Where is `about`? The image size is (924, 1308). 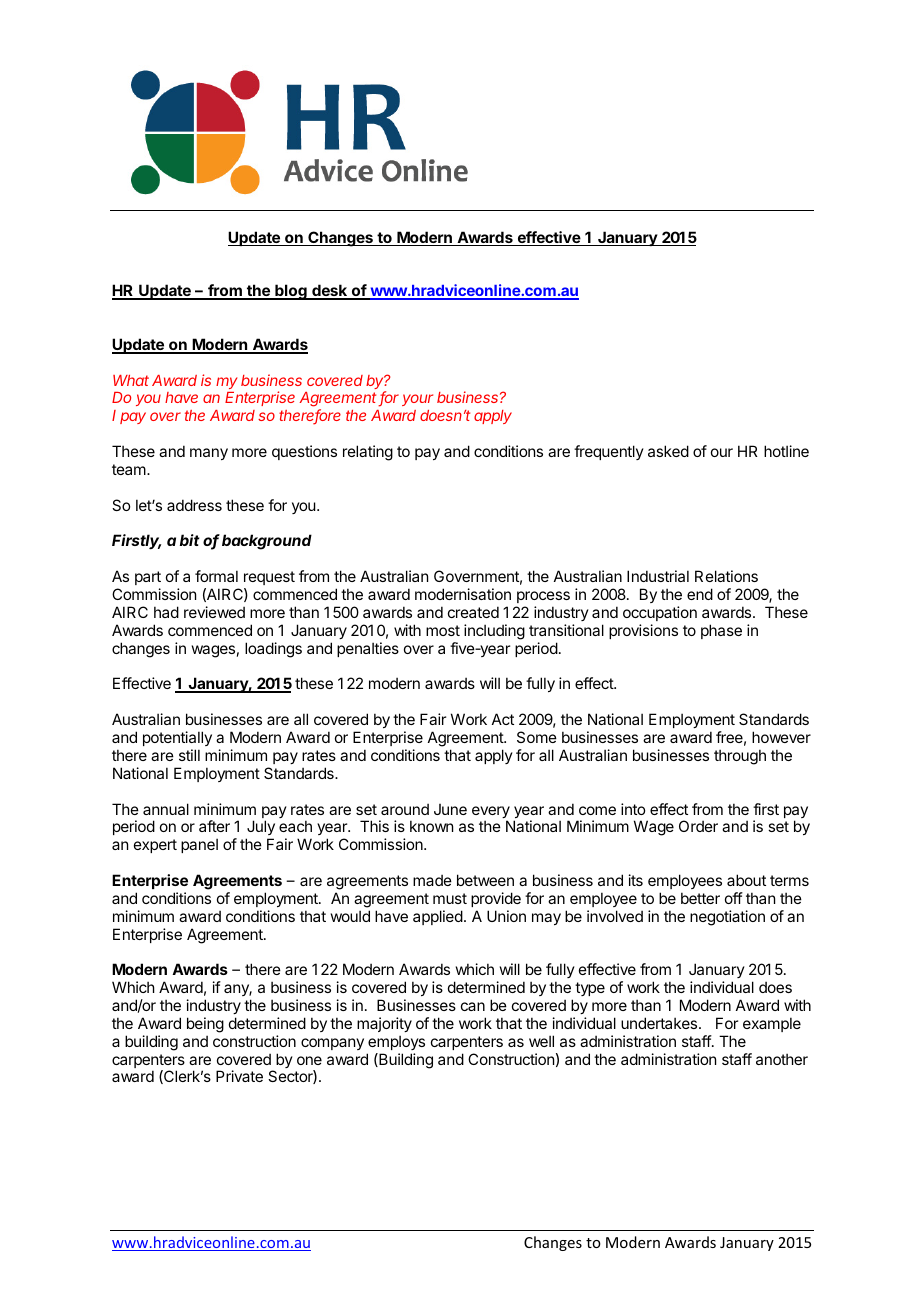
about is located at coordinates (746, 880).
